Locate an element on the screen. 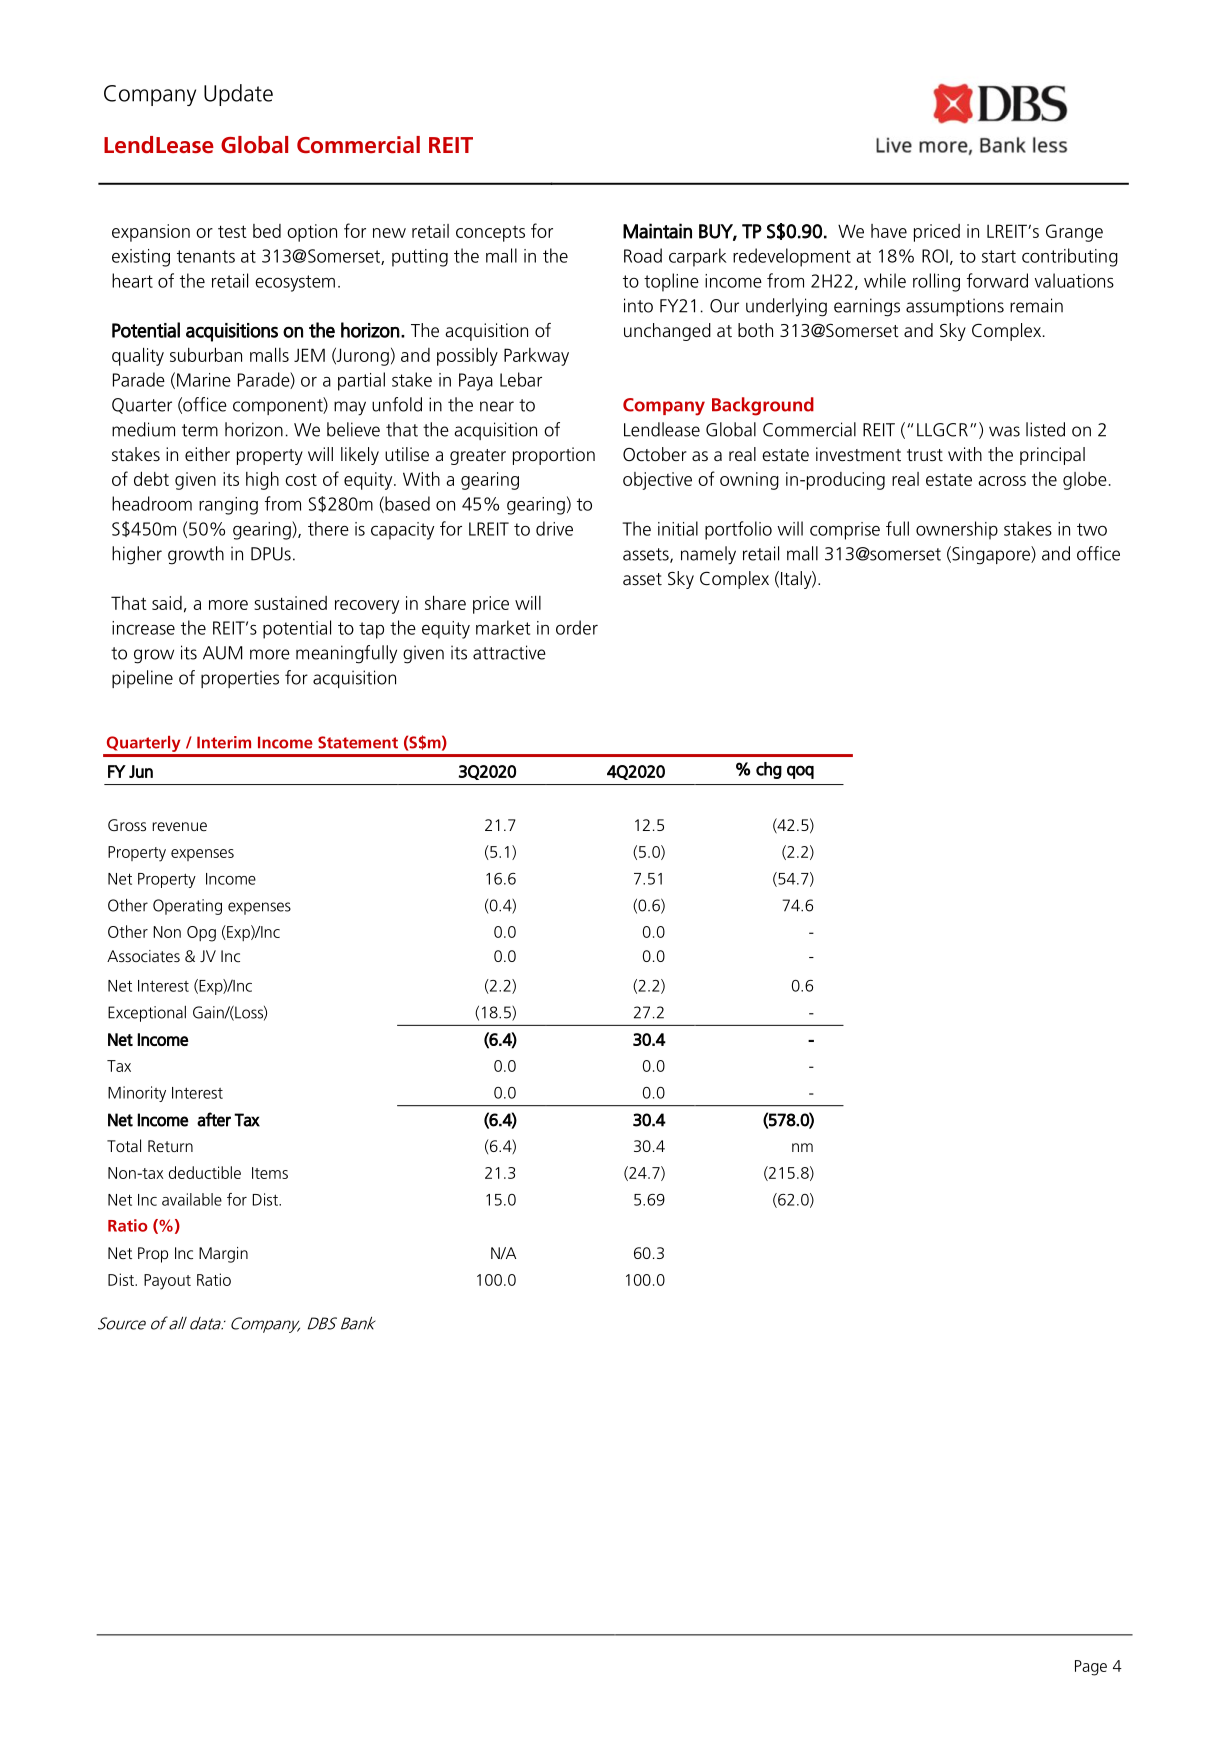 Image resolution: width=1230 pixels, height=1739 pixels. ranging is located at coordinates (228, 506).
